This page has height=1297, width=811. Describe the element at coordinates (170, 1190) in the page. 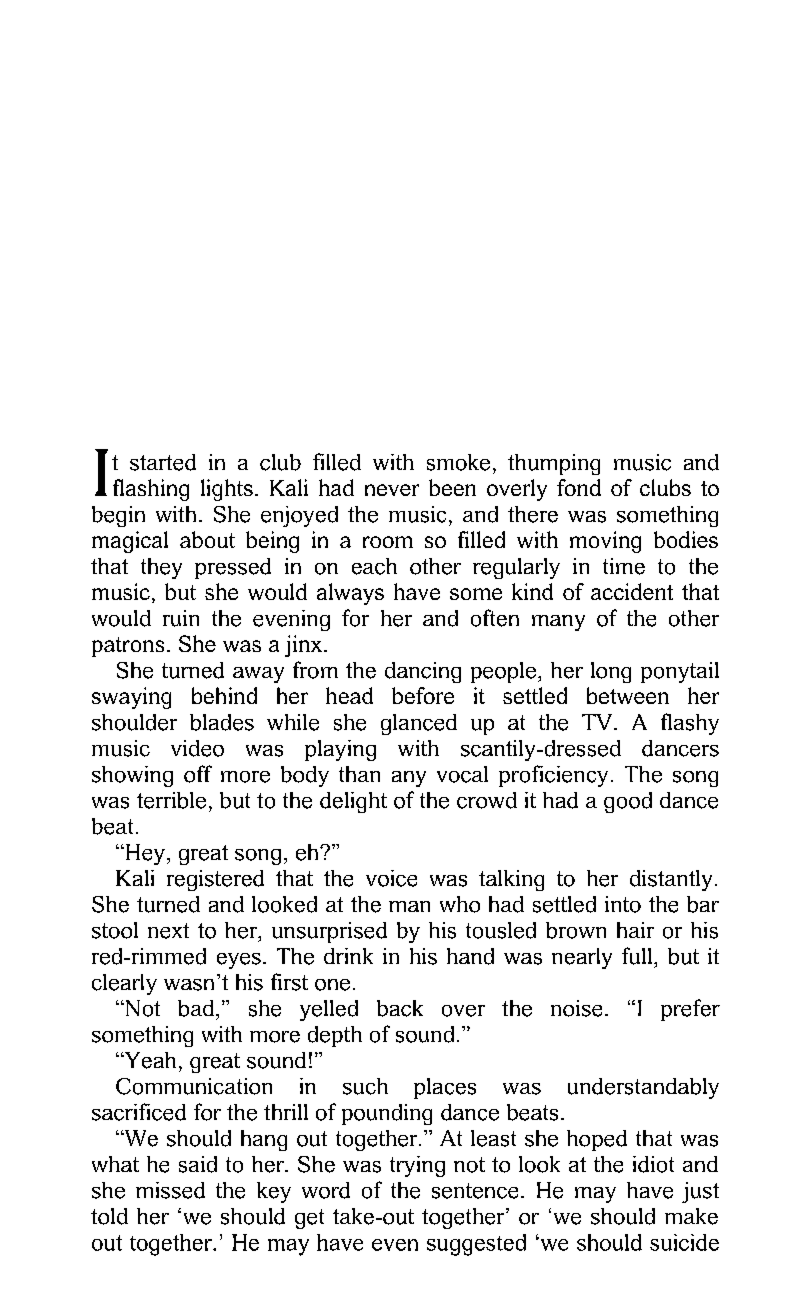

I see `missed` at that location.
